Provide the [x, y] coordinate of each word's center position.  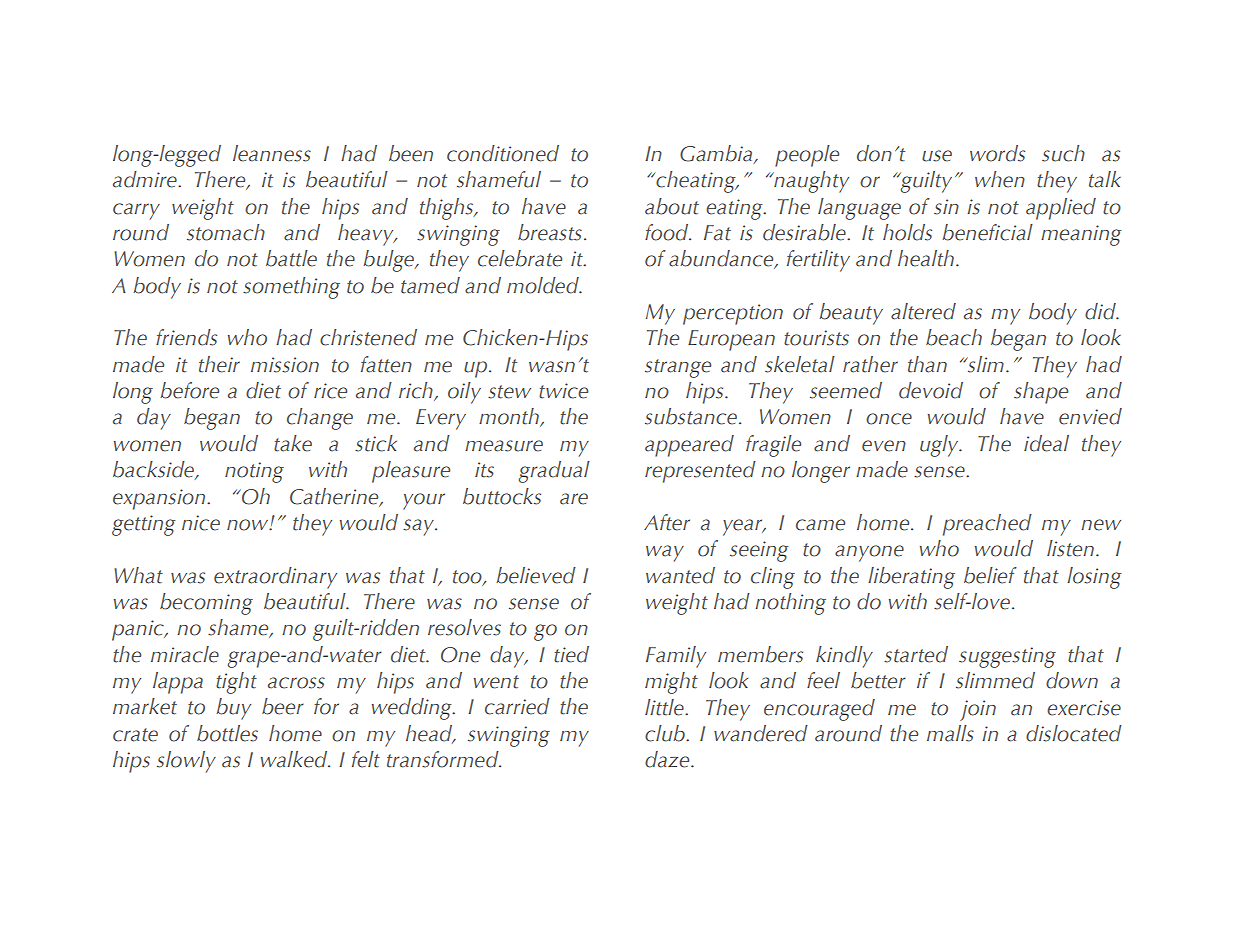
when [1000, 179]
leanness [272, 153]
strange [678, 368]
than [927, 364]
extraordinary [275, 578]
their [219, 364]
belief [990, 575]
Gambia [717, 154]
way [665, 553]
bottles [227, 733]
